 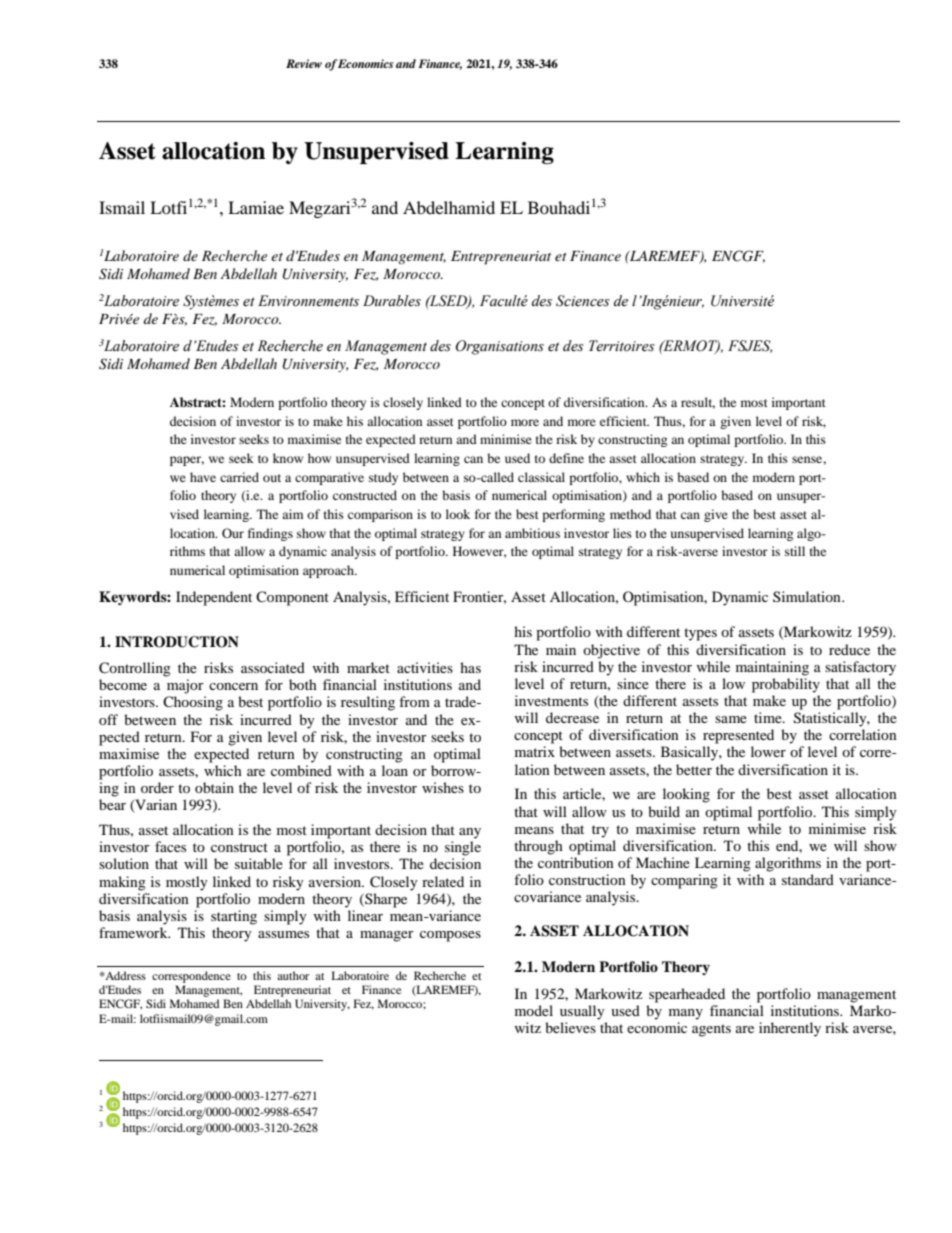 I want to click on model, so click(x=534, y=1010).
